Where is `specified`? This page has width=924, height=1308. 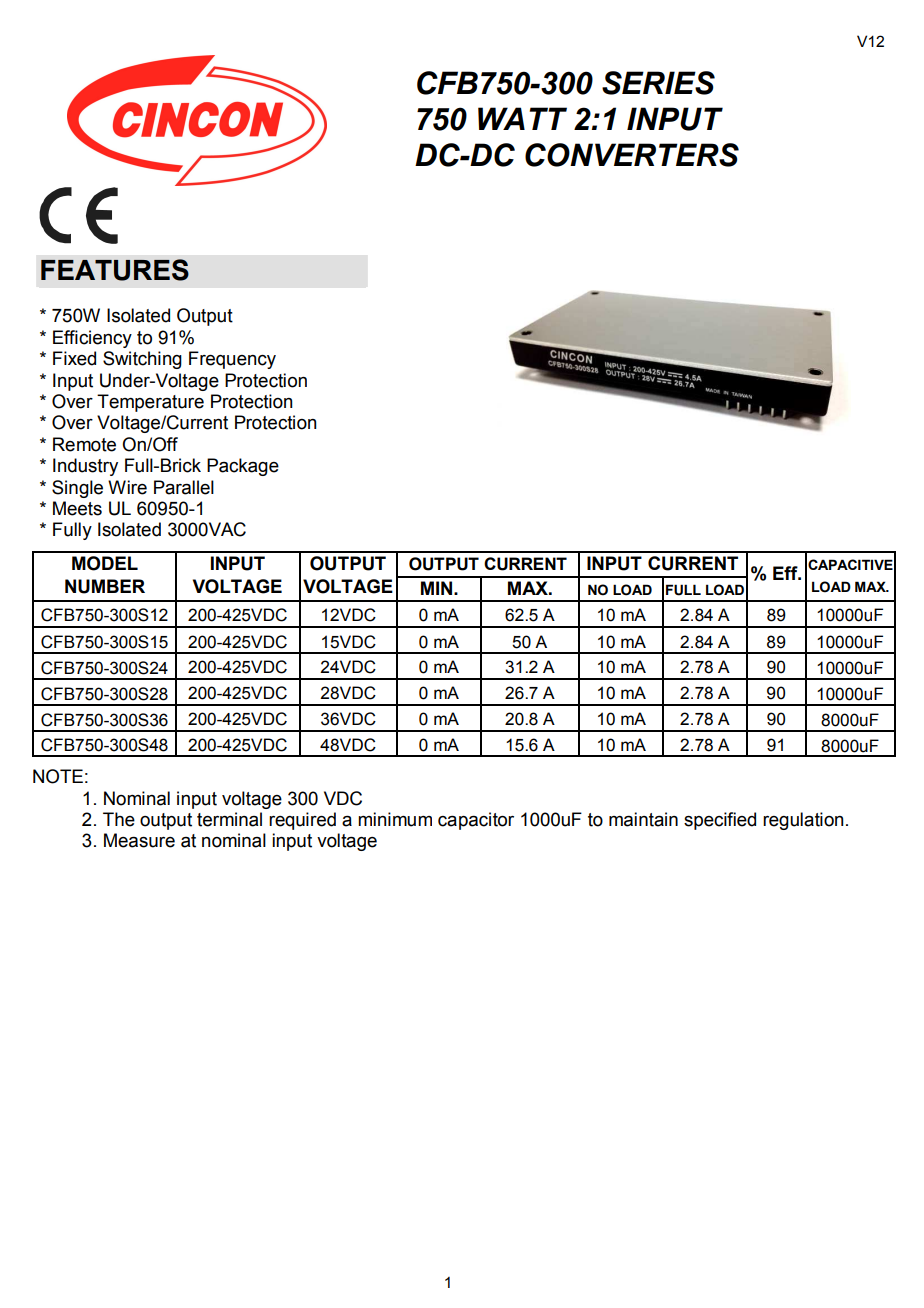
specified is located at coordinates (720, 821).
